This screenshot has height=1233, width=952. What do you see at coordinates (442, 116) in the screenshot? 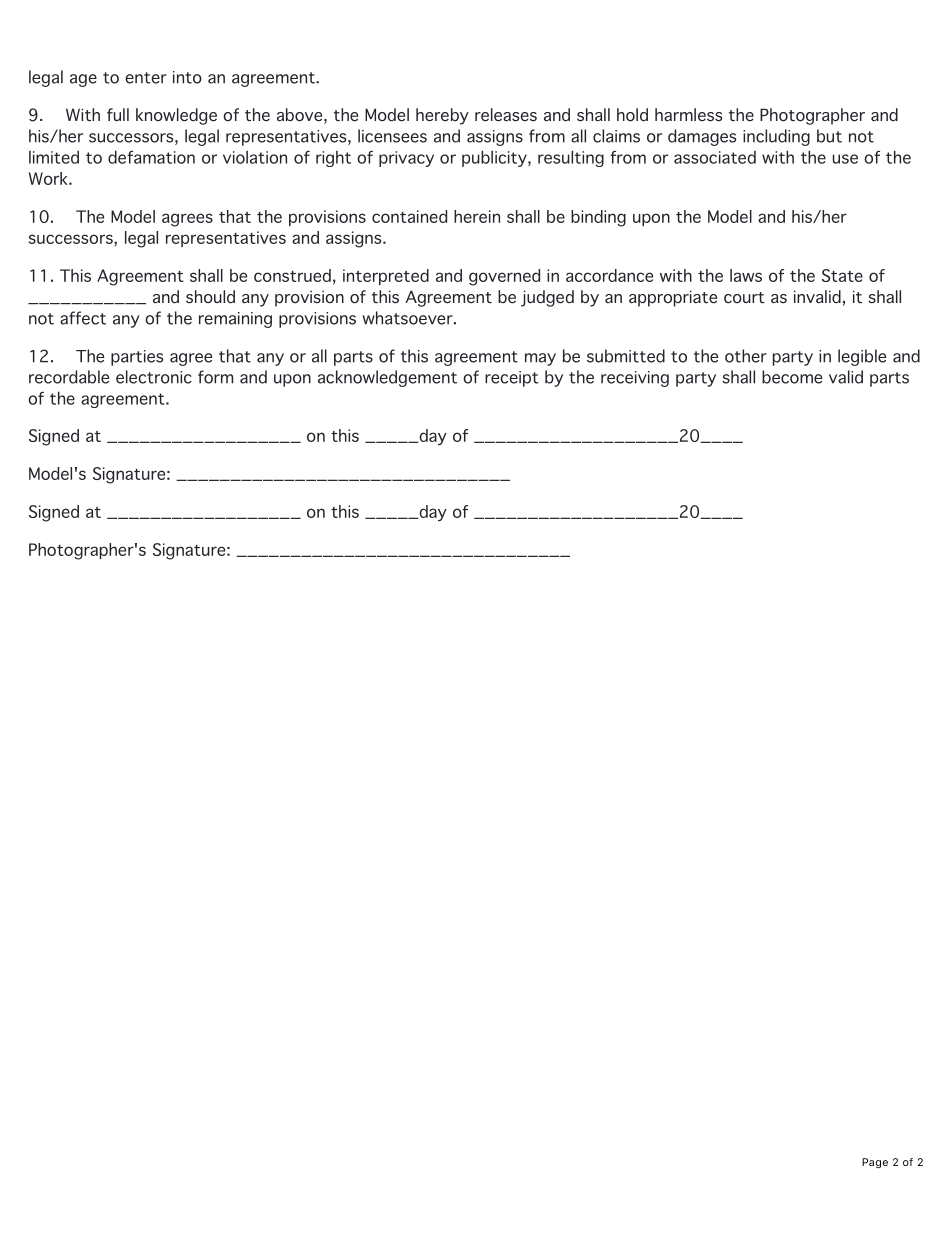
I see `hereby` at bounding box center [442, 116].
